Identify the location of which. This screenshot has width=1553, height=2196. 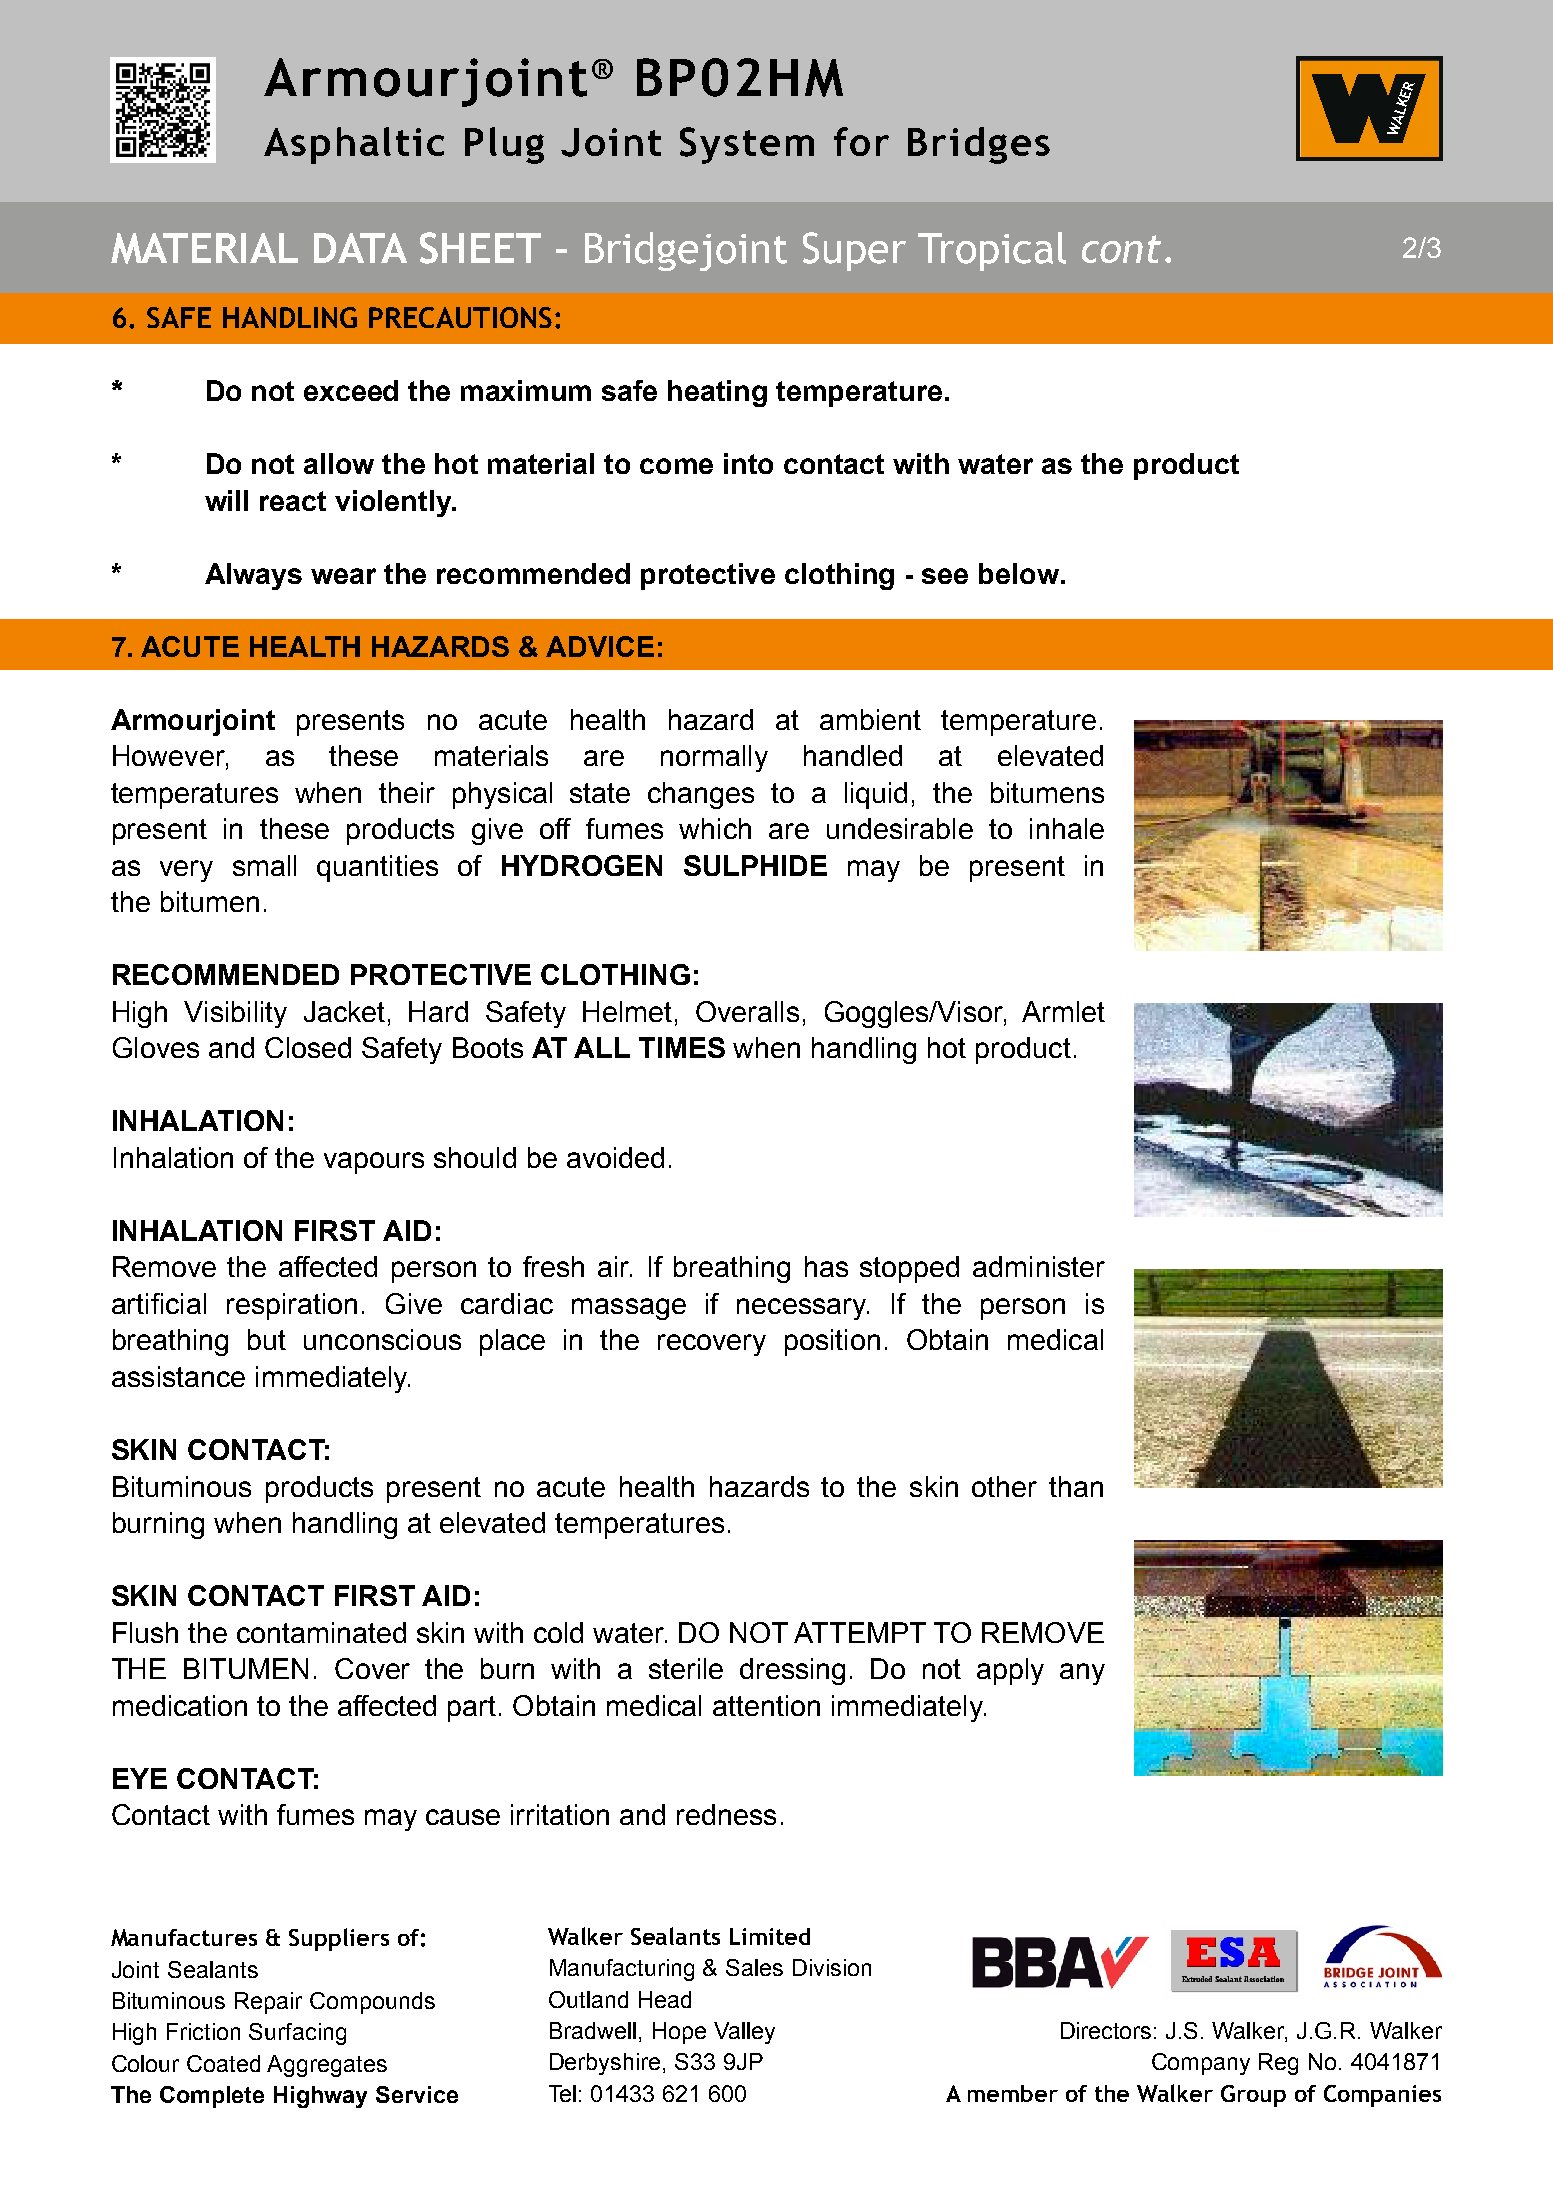
(715, 828).
